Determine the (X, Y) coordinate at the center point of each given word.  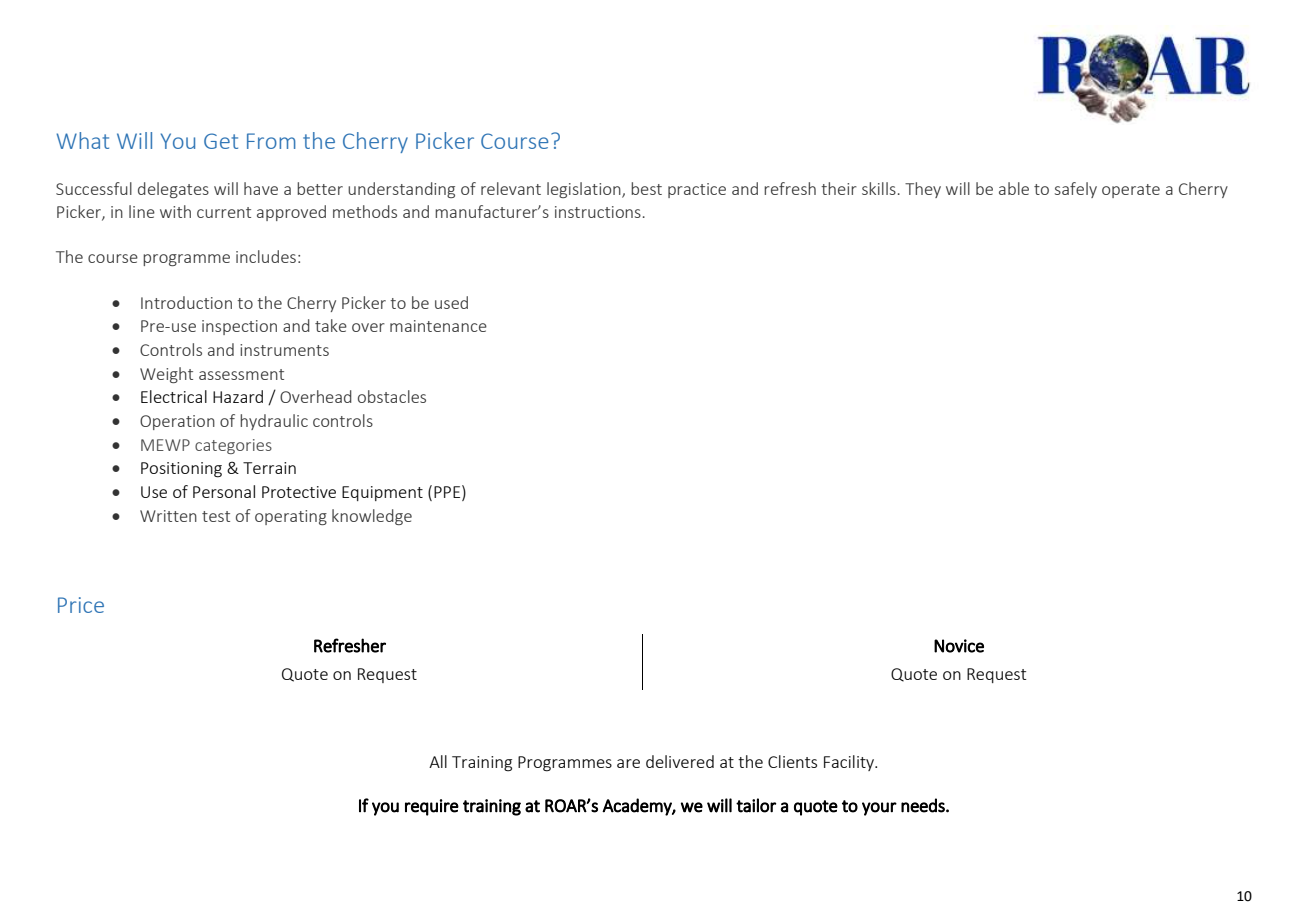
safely (1076, 190)
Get (221, 141)
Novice (959, 646)
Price (81, 605)
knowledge (372, 517)
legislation (585, 190)
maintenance (438, 326)
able (1014, 188)
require (432, 807)
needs (924, 805)
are (628, 763)
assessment (241, 374)
